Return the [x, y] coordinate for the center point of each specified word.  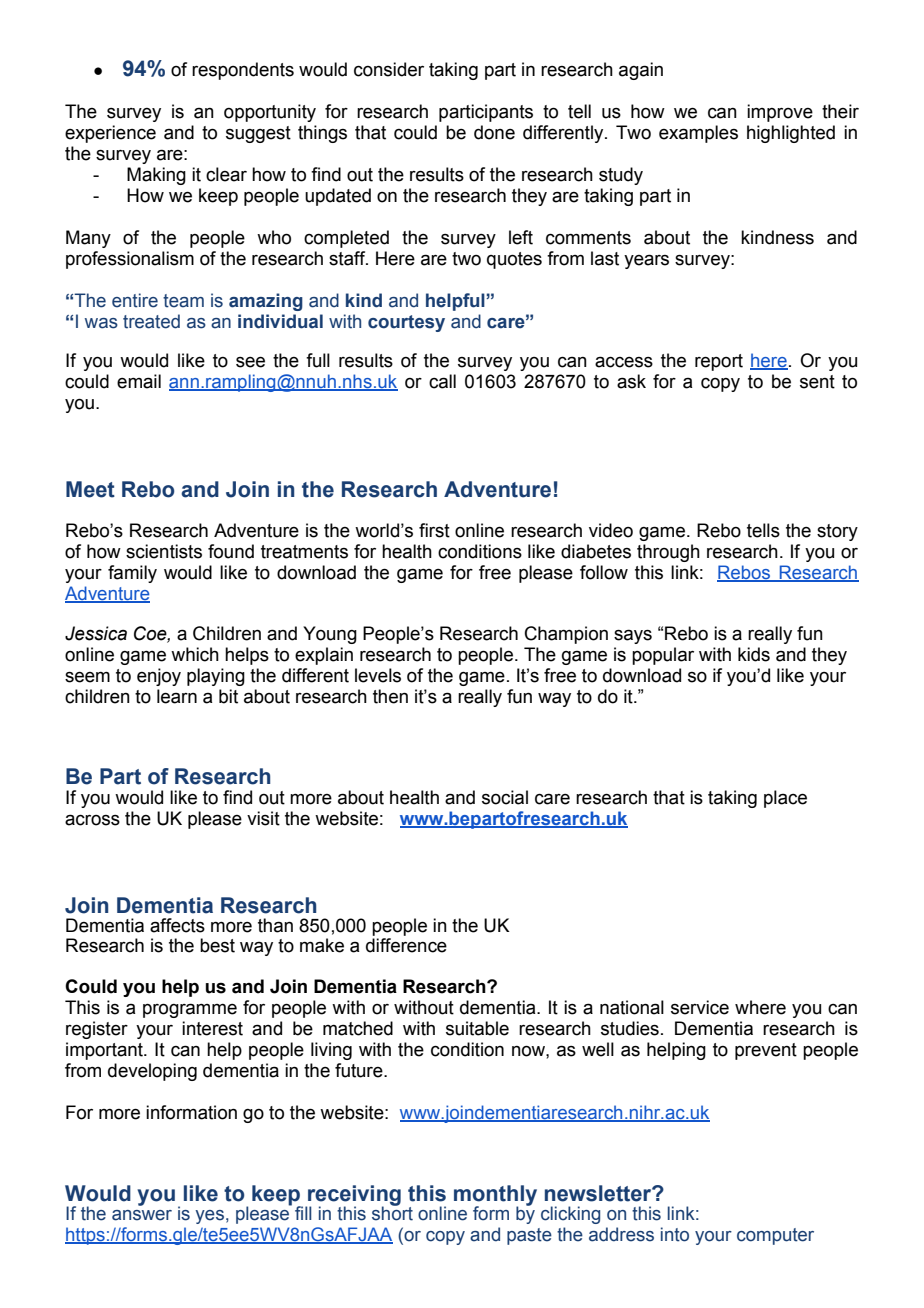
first [434, 530]
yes [209, 1217]
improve [780, 113]
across [92, 820]
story [837, 532]
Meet [90, 489]
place [785, 799]
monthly [495, 1196]
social [505, 797]
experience [110, 134]
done [494, 132]
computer [775, 1236]
